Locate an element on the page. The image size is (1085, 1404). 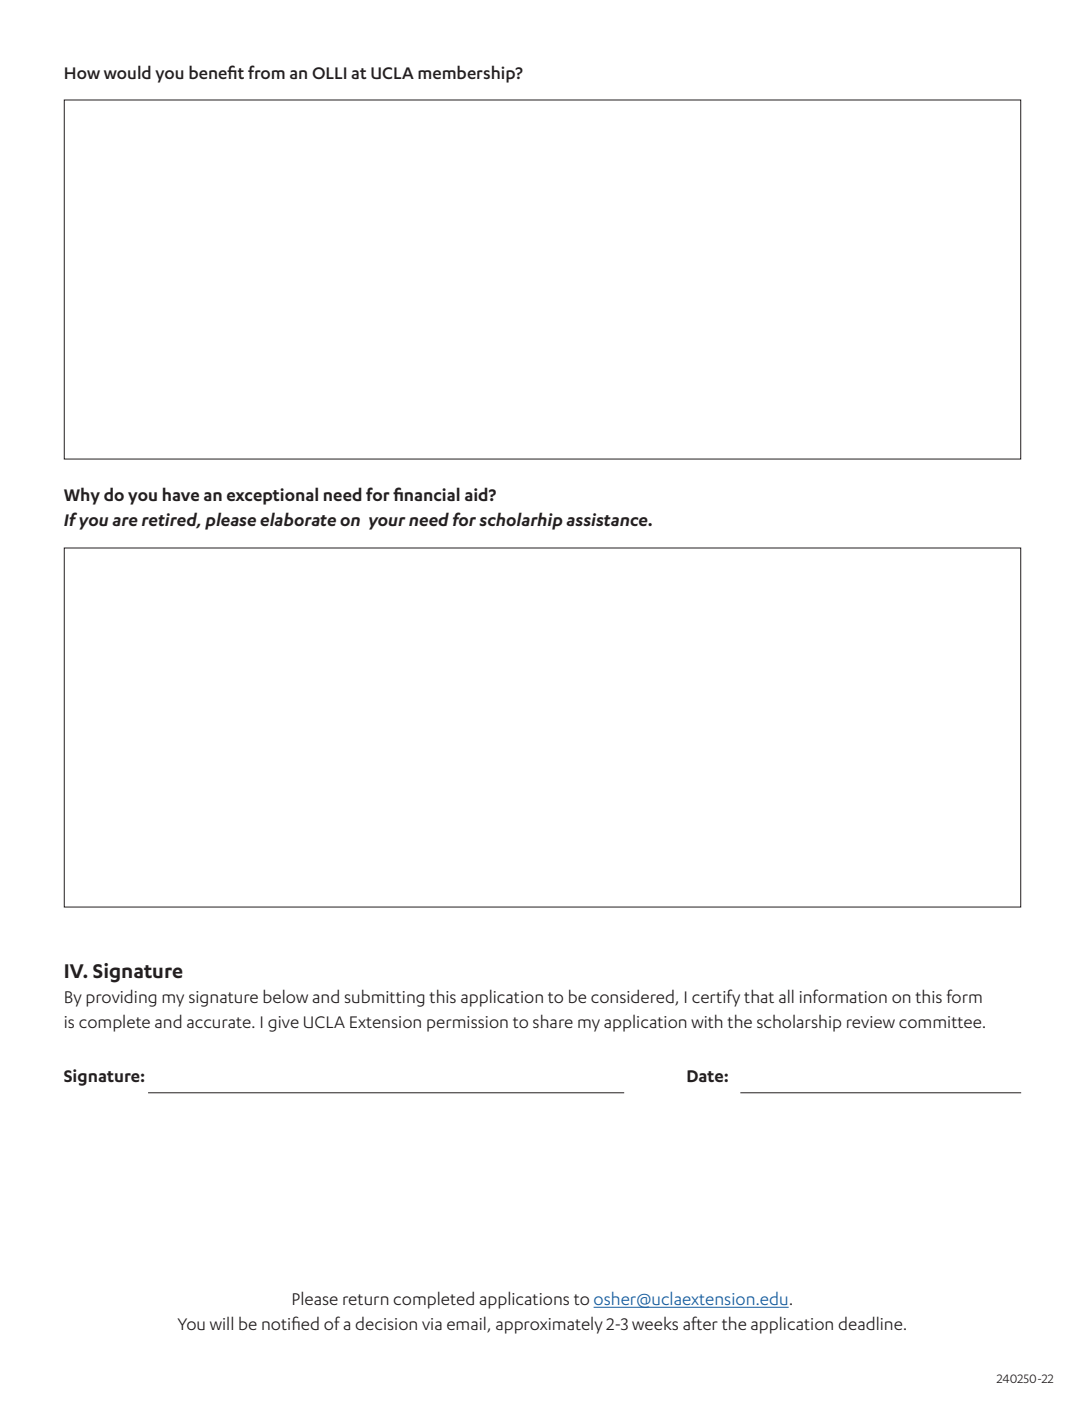
review is located at coordinates (871, 1022).
